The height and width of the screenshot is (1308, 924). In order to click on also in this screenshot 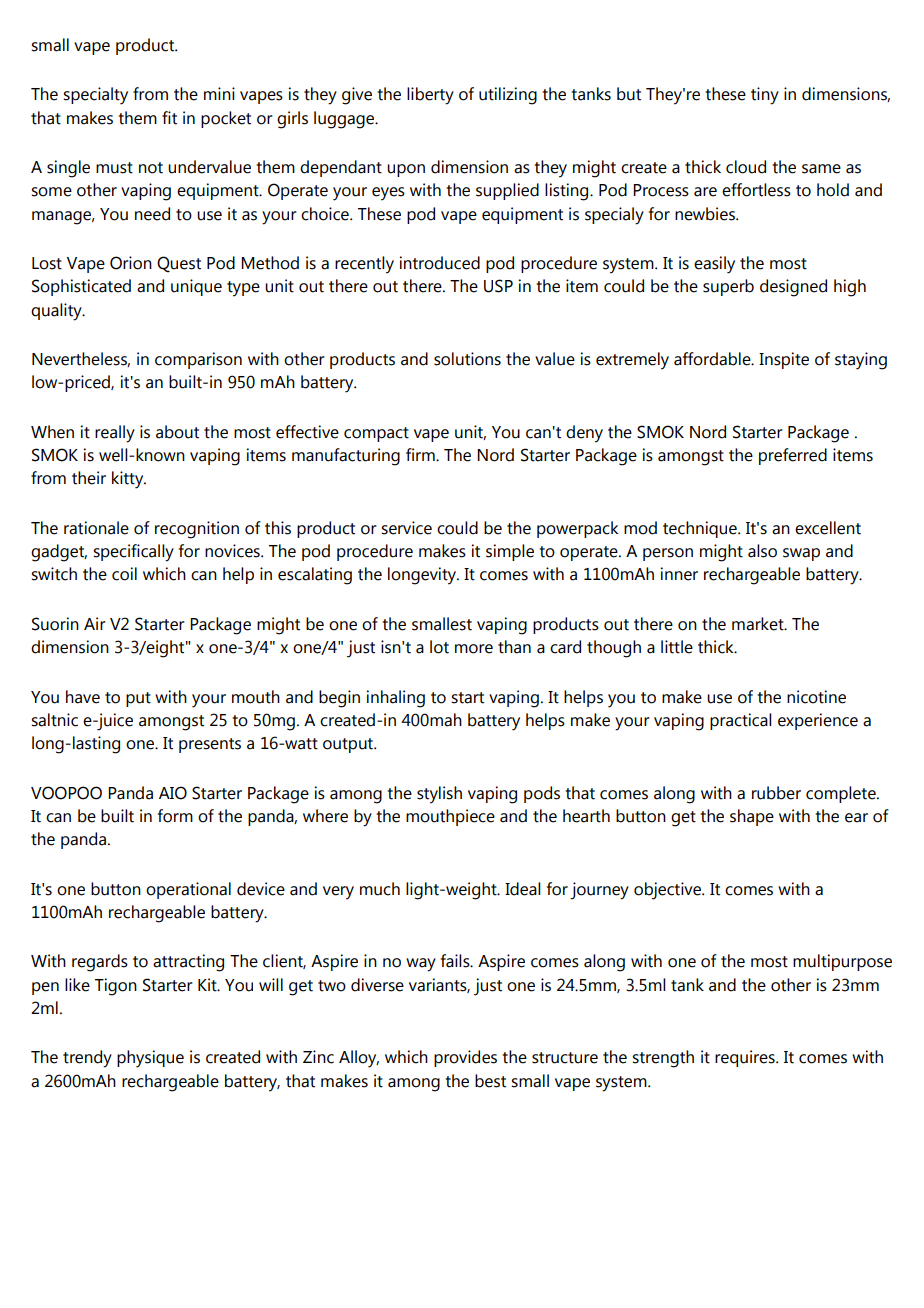, I will do `click(762, 551)`.
